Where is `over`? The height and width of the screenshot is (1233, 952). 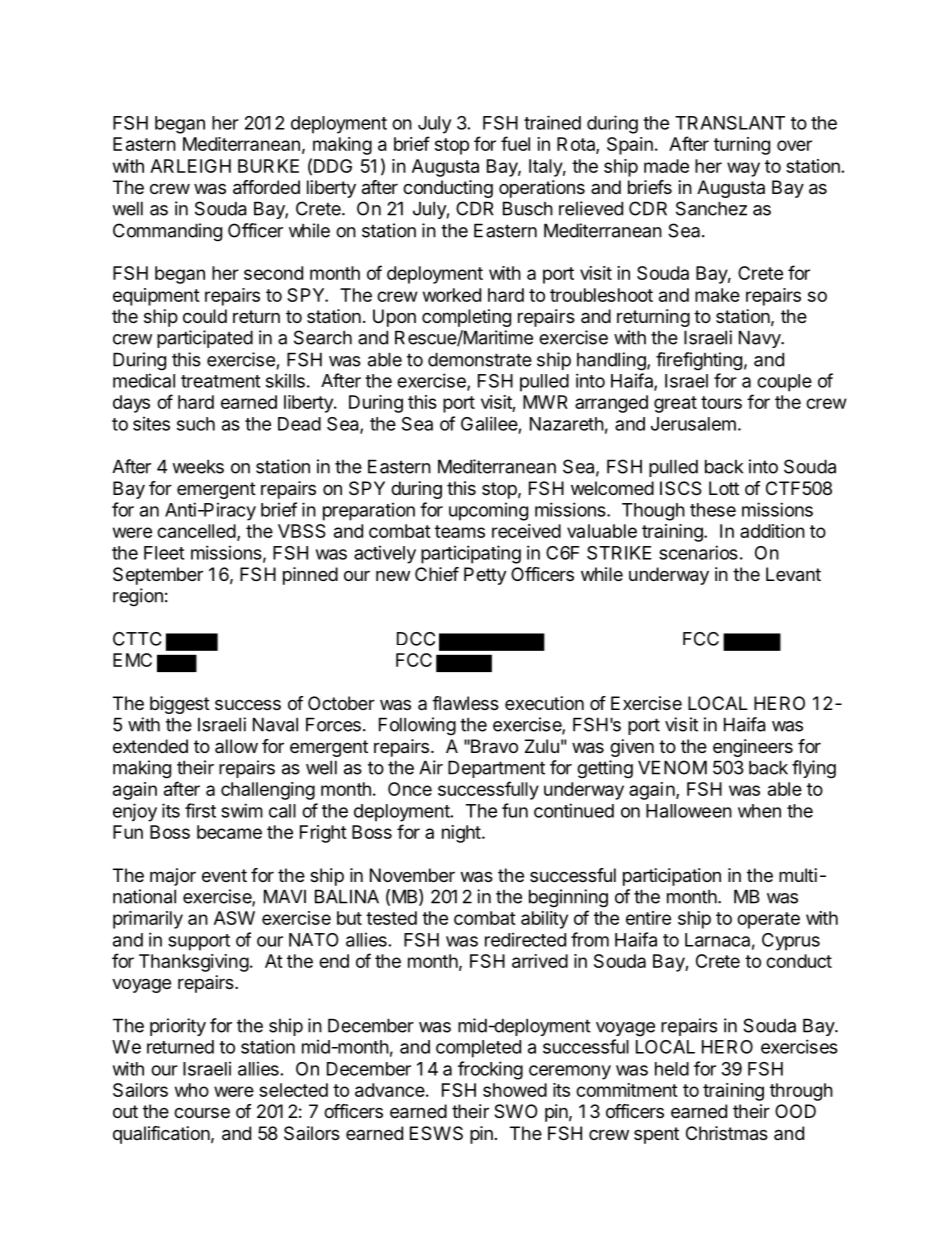
over is located at coordinates (794, 145).
